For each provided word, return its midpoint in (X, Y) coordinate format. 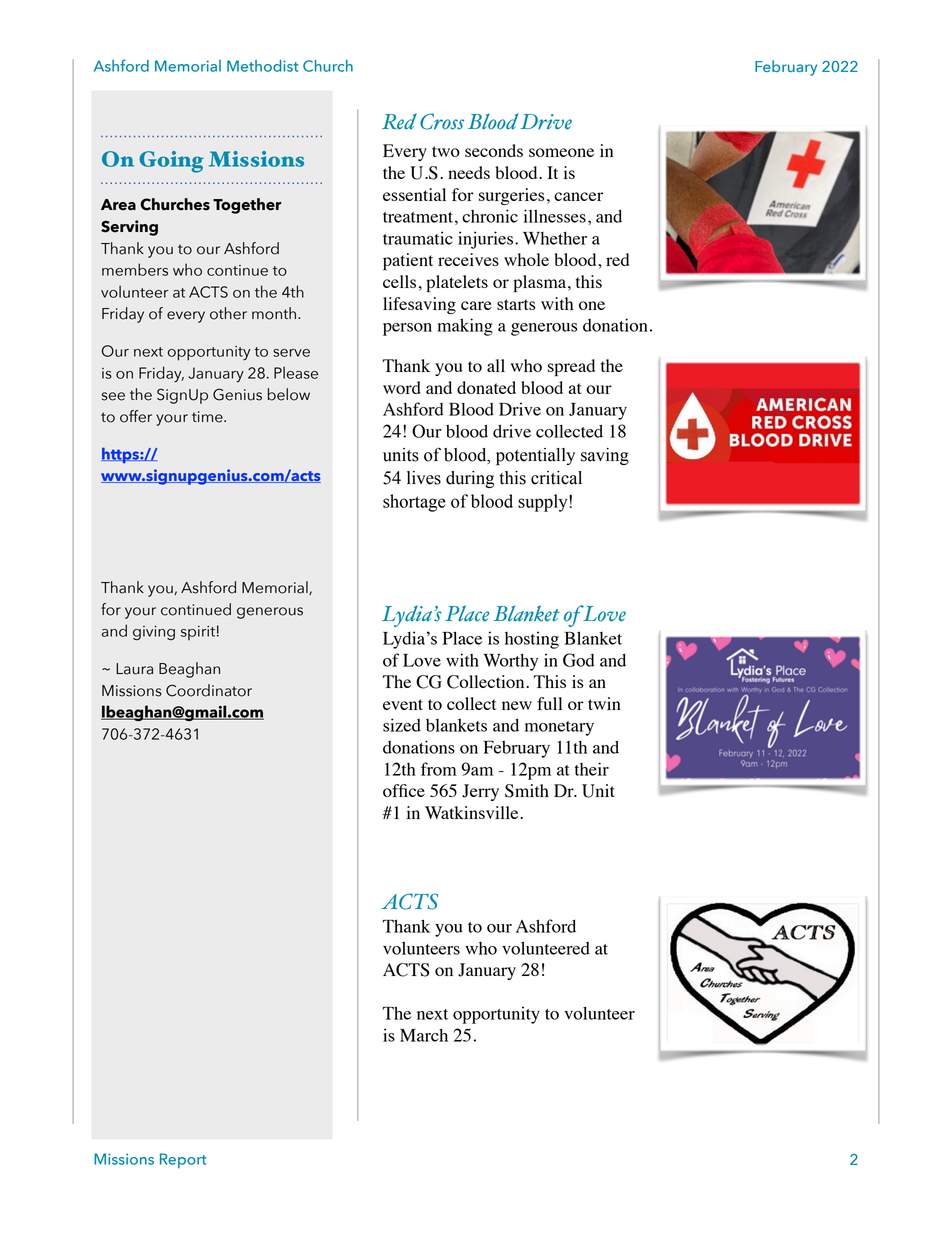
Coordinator (209, 690)
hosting (532, 640)
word (402, 387)
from (439, 769)
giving (154, 633)
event (403, 704)
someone (561, 152)
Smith (527, 791)
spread (571, 367)
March (424, 1035)
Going (171, 162)
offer (136, 416)
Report (183, 1160)
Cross (442, 121)
